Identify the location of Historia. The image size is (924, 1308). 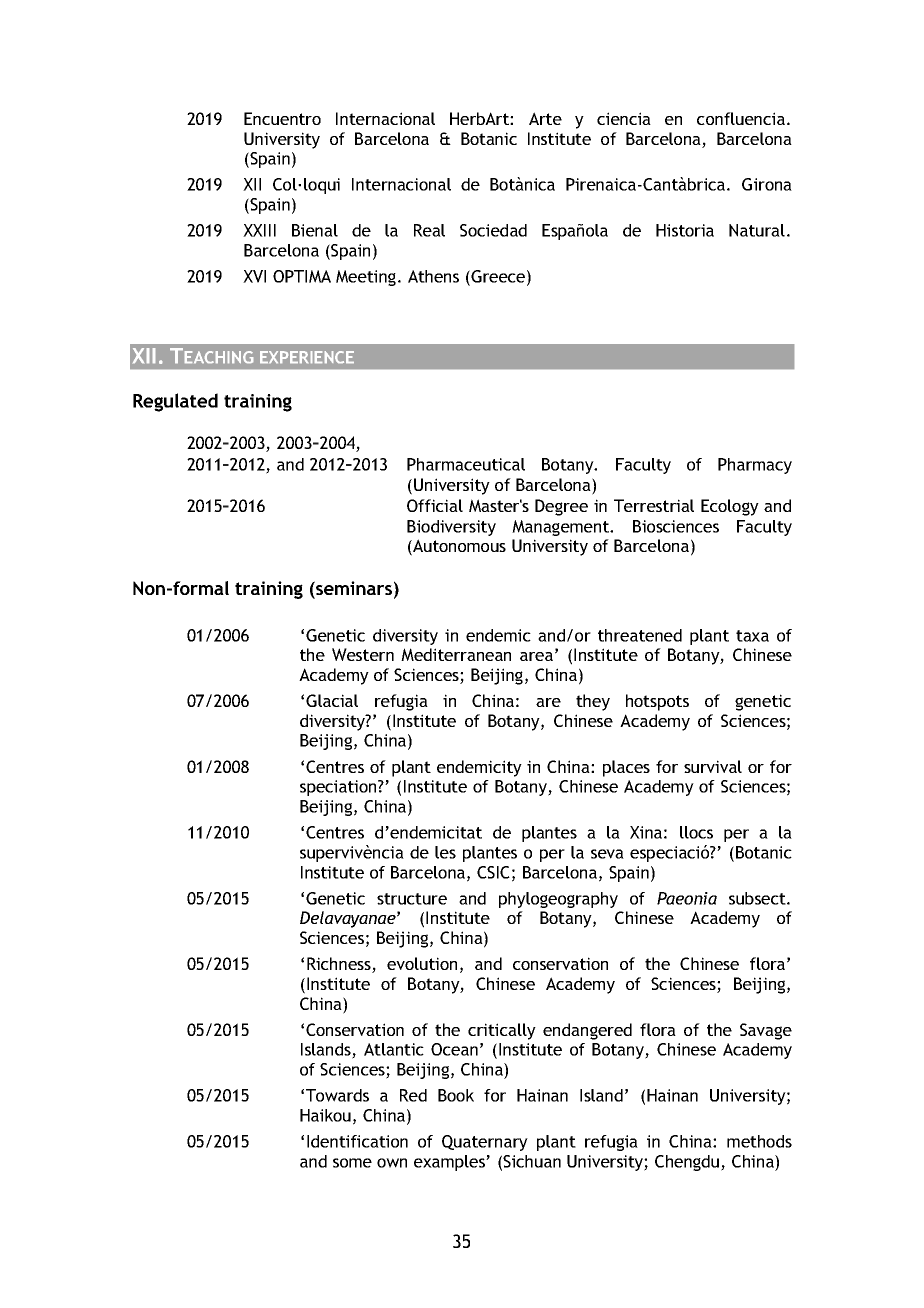
(685, 230).
